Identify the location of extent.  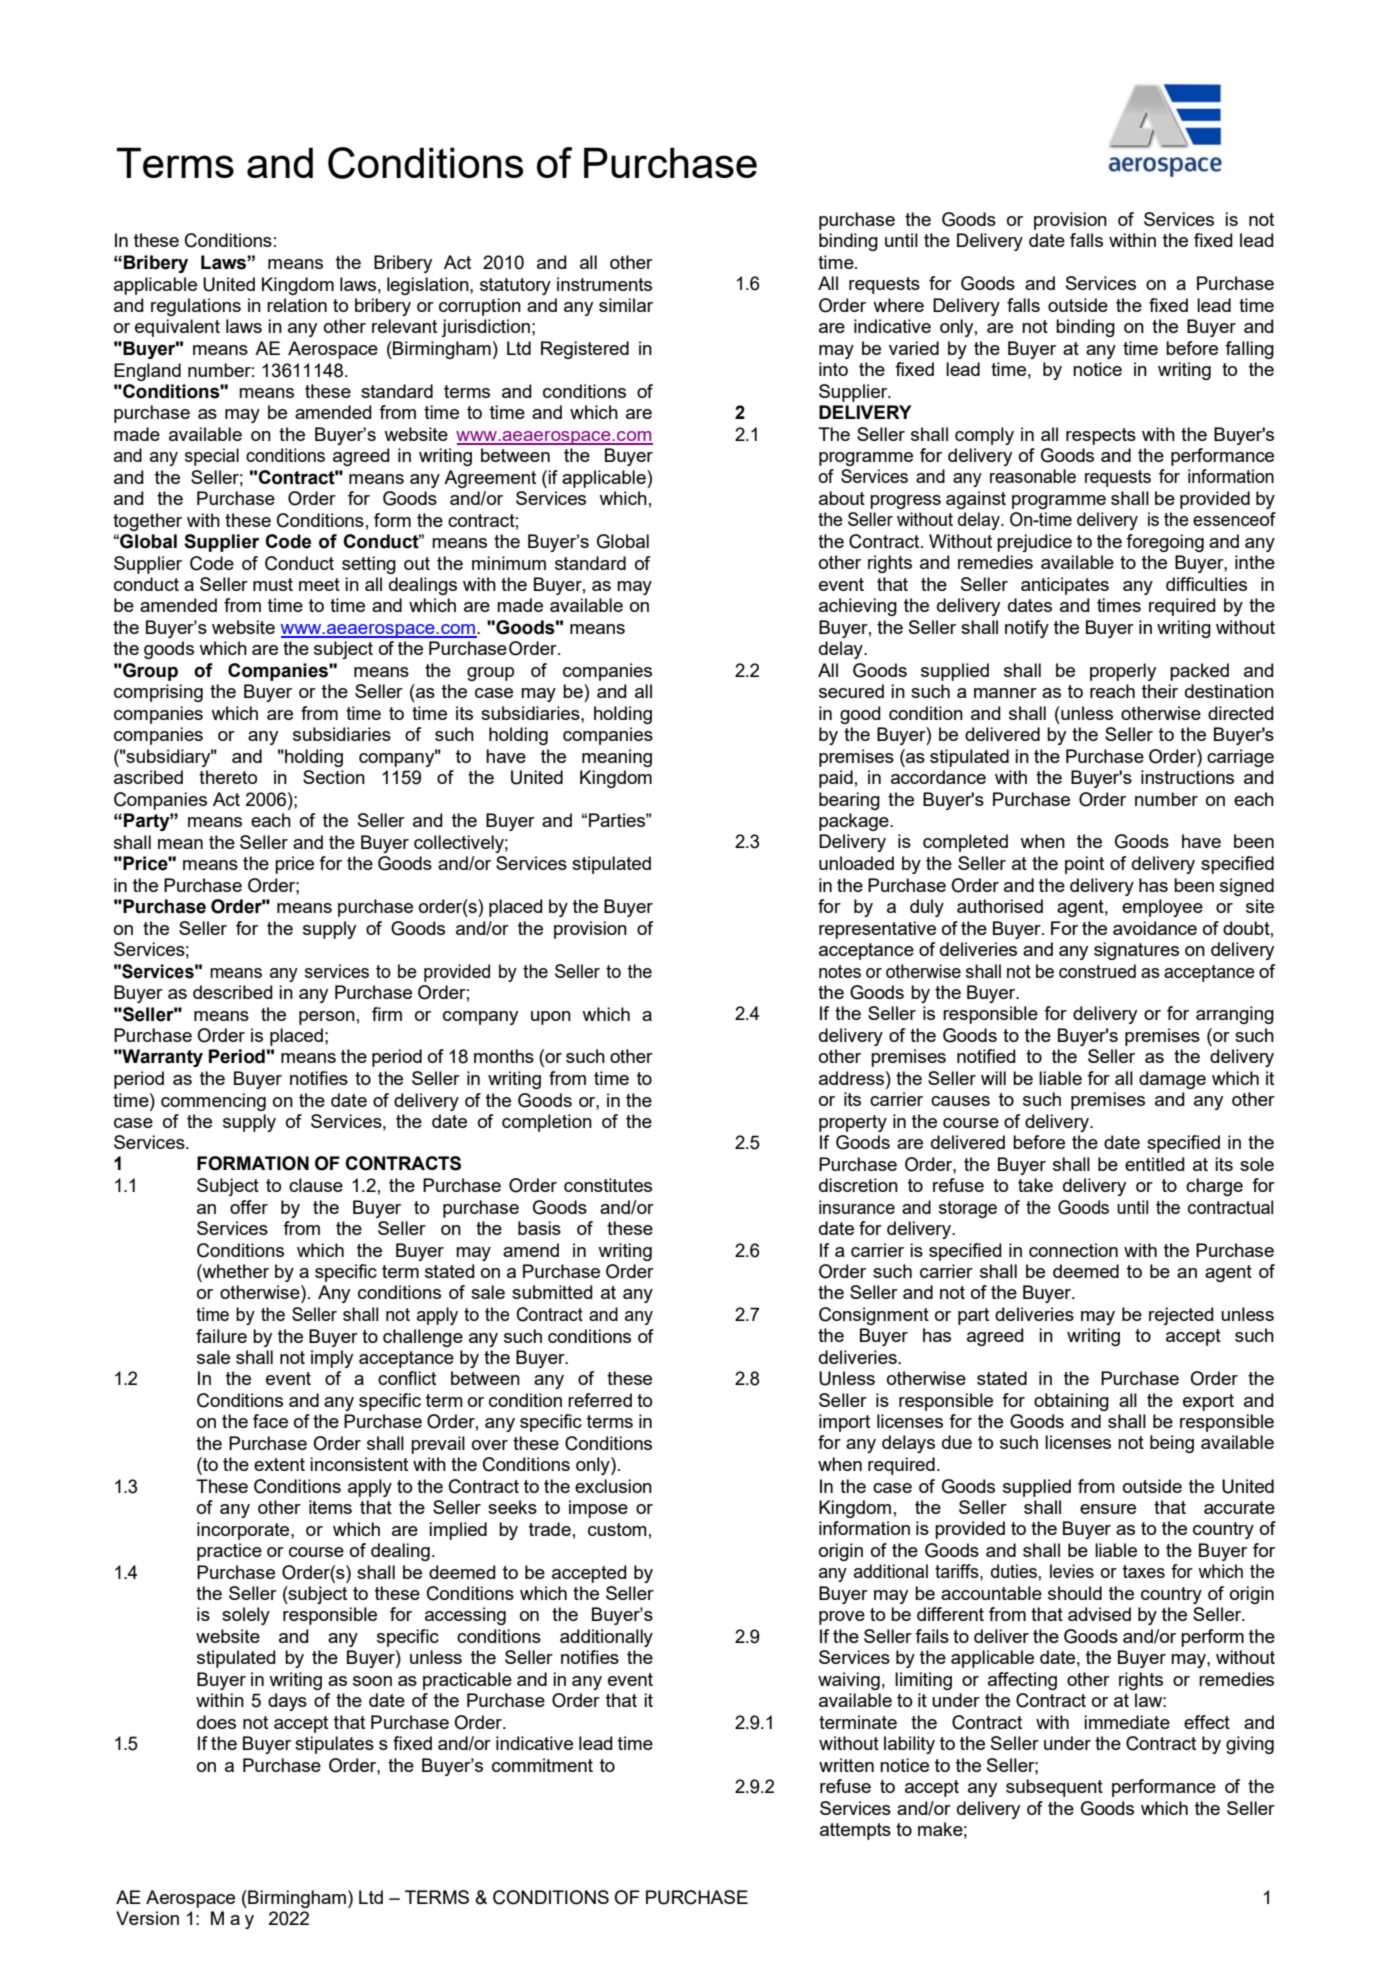
(279, 1464).
